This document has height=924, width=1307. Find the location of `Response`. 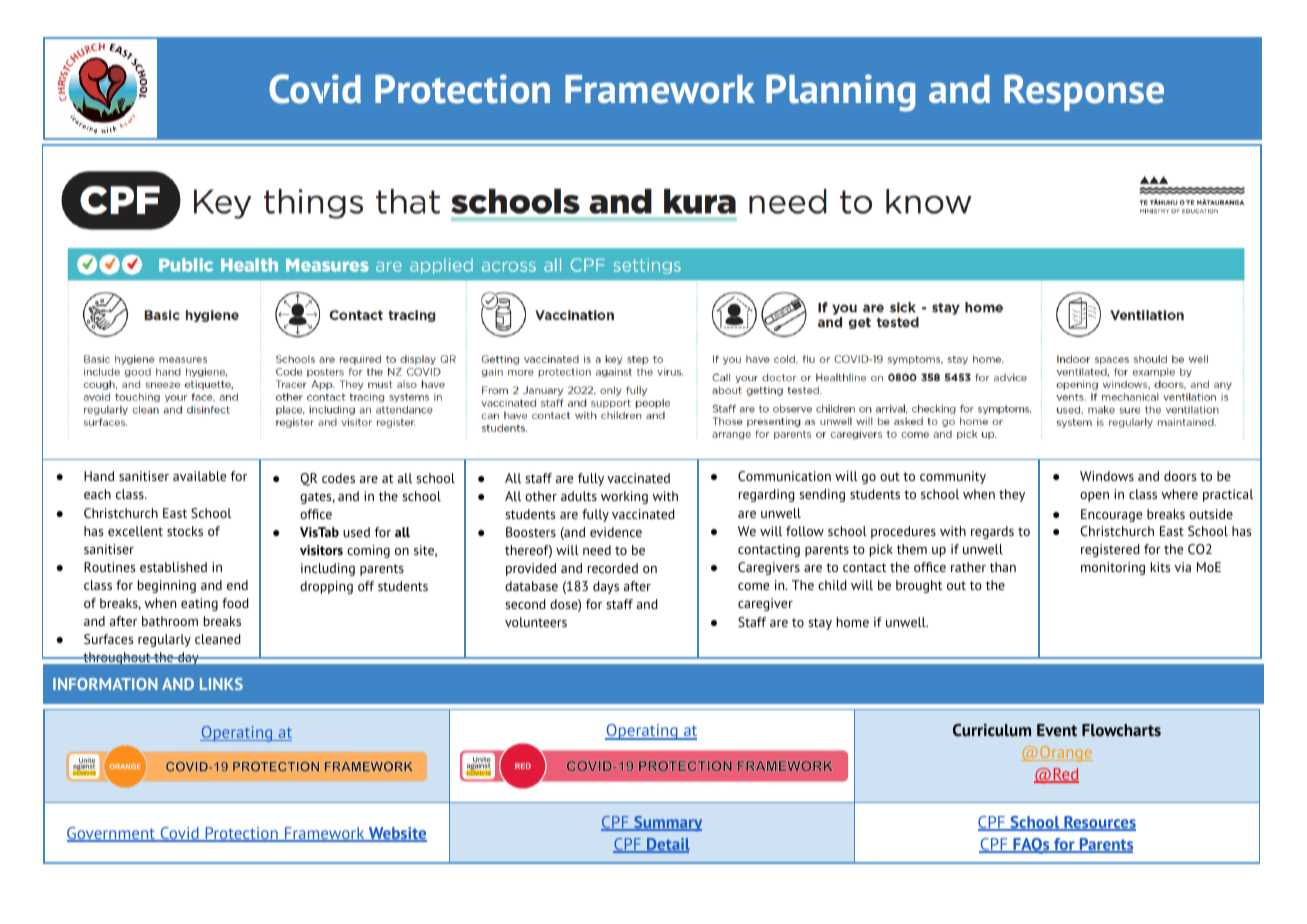

Response is located at coordinates (1084, 92).
